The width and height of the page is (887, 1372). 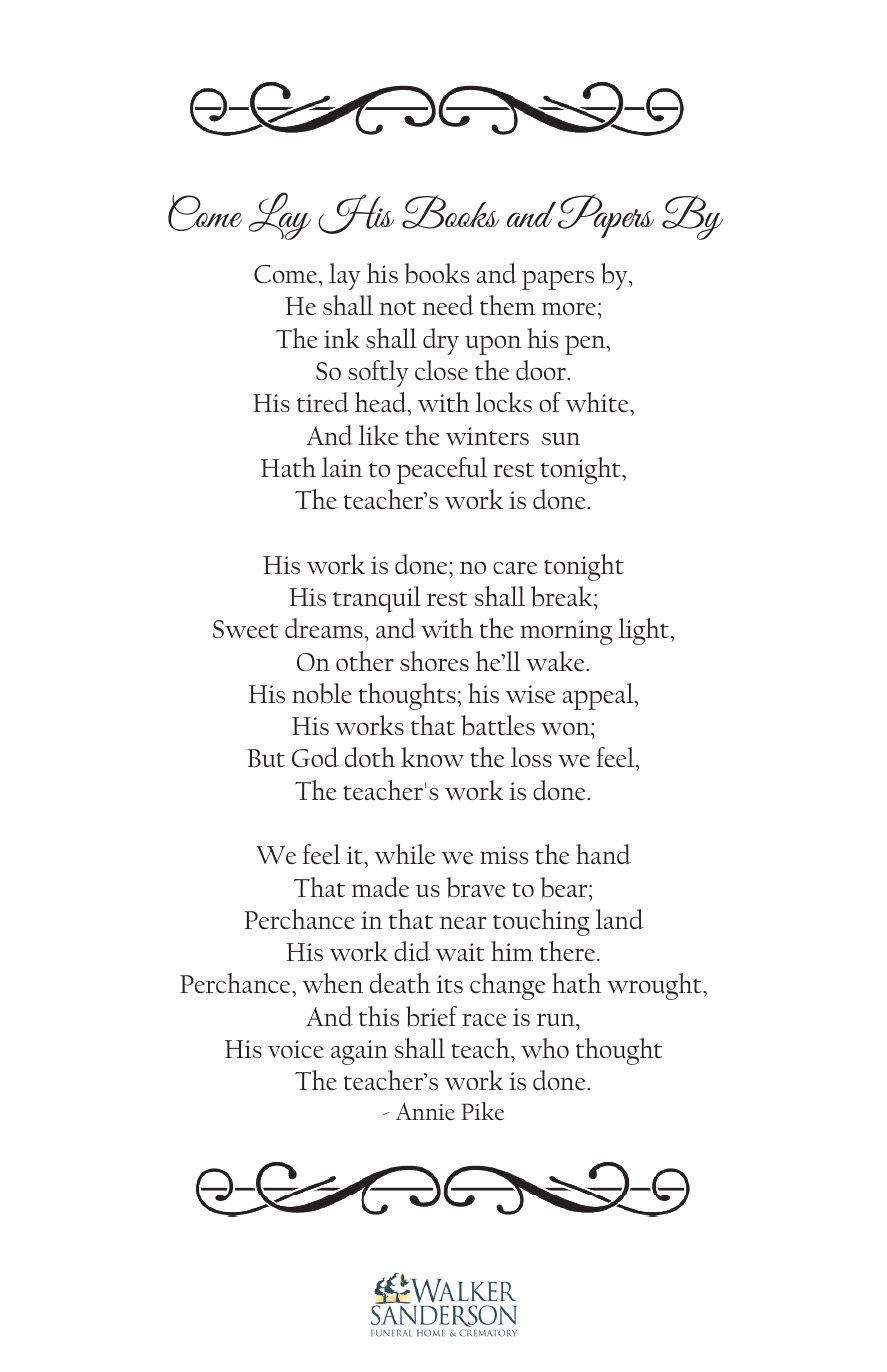 What do you see at coordinates (342, 338) in the page?
I see `ink` at bounding box center [342, 338].
